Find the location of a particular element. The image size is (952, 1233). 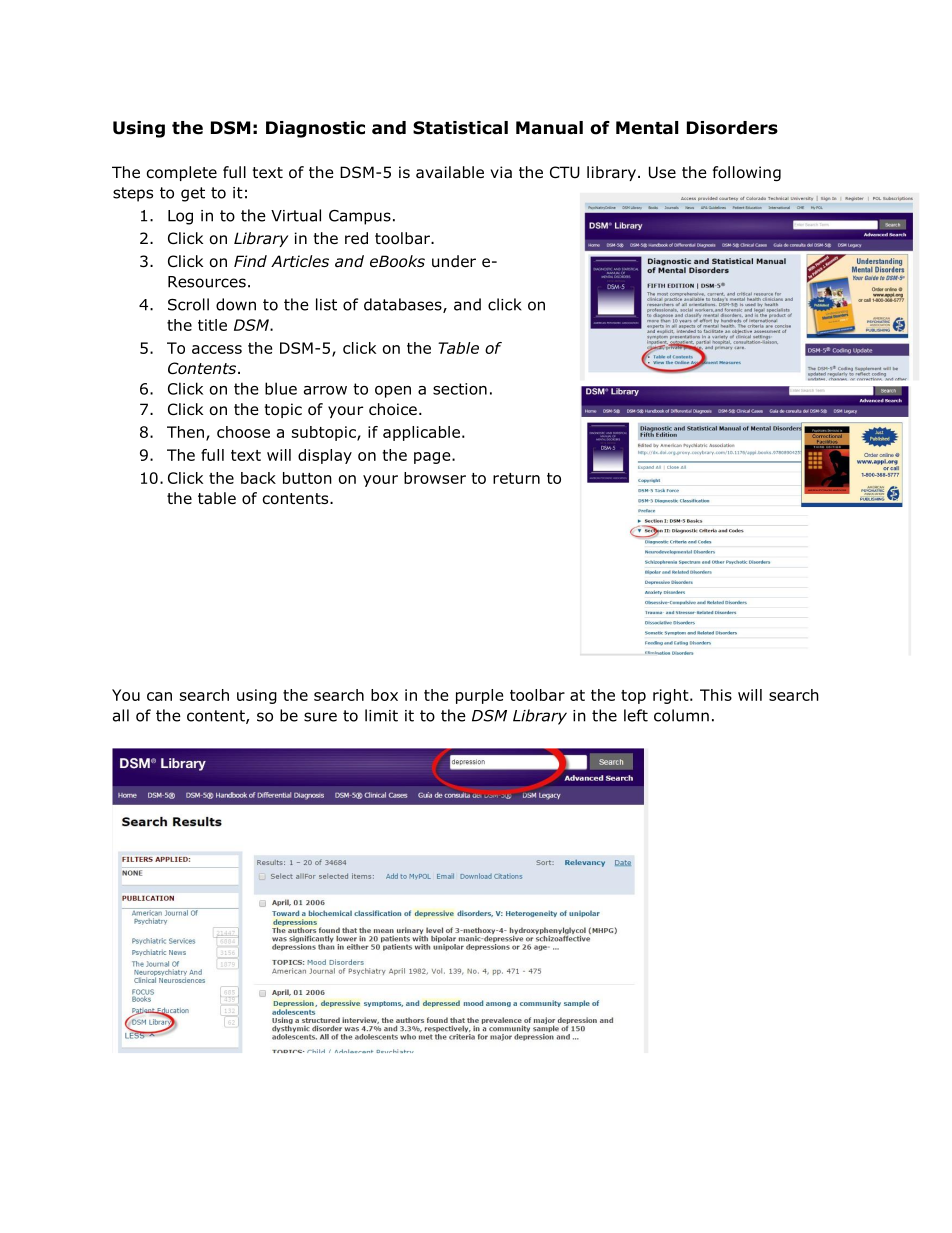

section is located at coordinates (460, 389).
